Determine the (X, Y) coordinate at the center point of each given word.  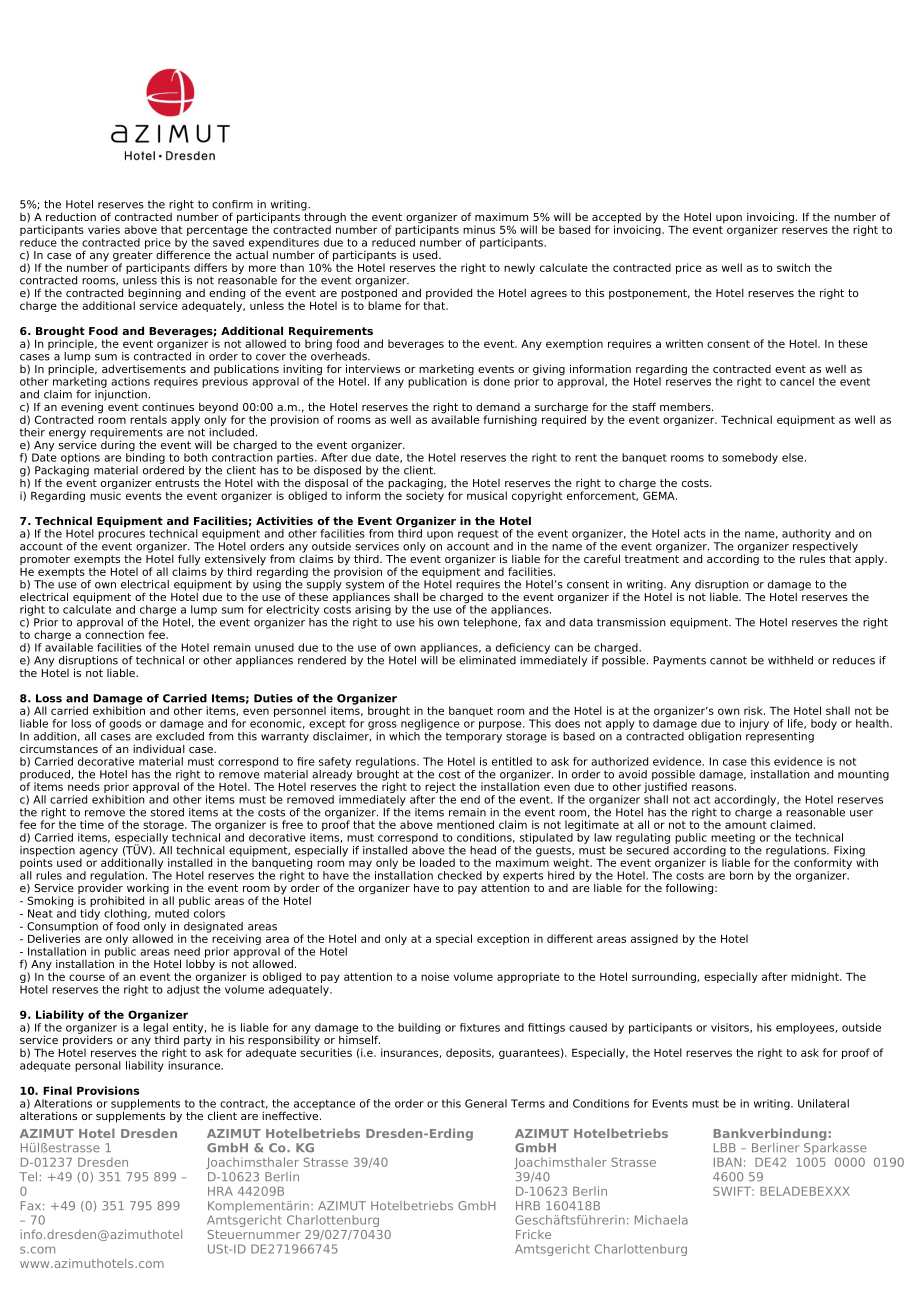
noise (435, 976)
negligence (430, 724)
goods (125, 724)
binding (145, 457)
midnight (816, 977)
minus (479, 229)
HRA (220, 1191)
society (425, 495)
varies (104, 229)
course (87, 977)
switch (793, 267)
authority (806, 534)
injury (754, 724)
